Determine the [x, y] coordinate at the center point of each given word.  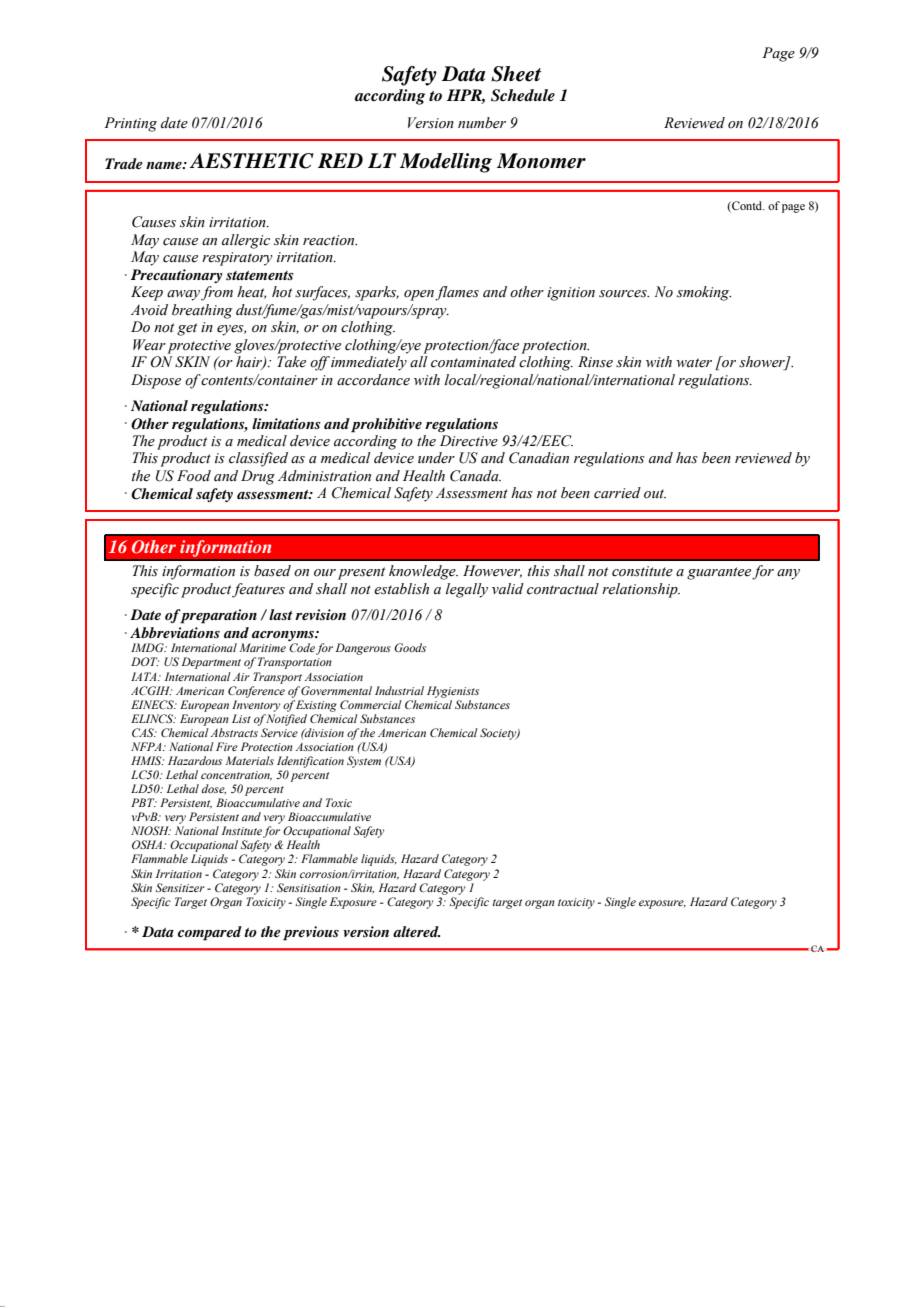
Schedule [523, 95]
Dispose [156, 381]
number [482, 123]
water [694, 363]
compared [210, 933]
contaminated [473, 362]
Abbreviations [175, 632]
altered [416, 931]
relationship [641, 590]
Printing [130, 124]
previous [311, 933]
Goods [410, 647]
